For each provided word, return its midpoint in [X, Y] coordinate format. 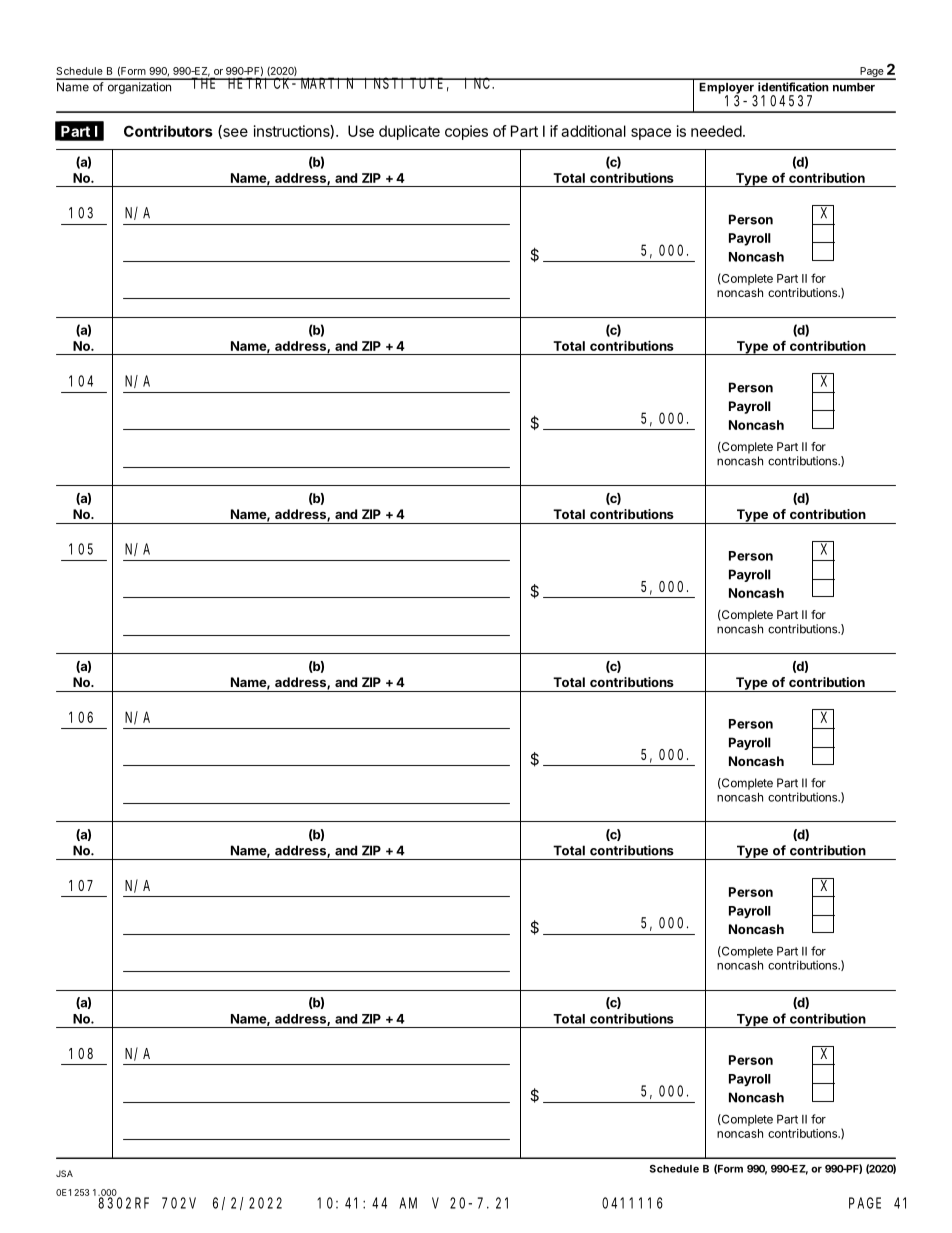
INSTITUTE [405, 83]
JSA [64, 1173]
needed [716, 131]
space [651, 134]
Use [361, 131]
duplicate [409, 132]
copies [466, 132]
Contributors [168, 131]
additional [593, 131]
